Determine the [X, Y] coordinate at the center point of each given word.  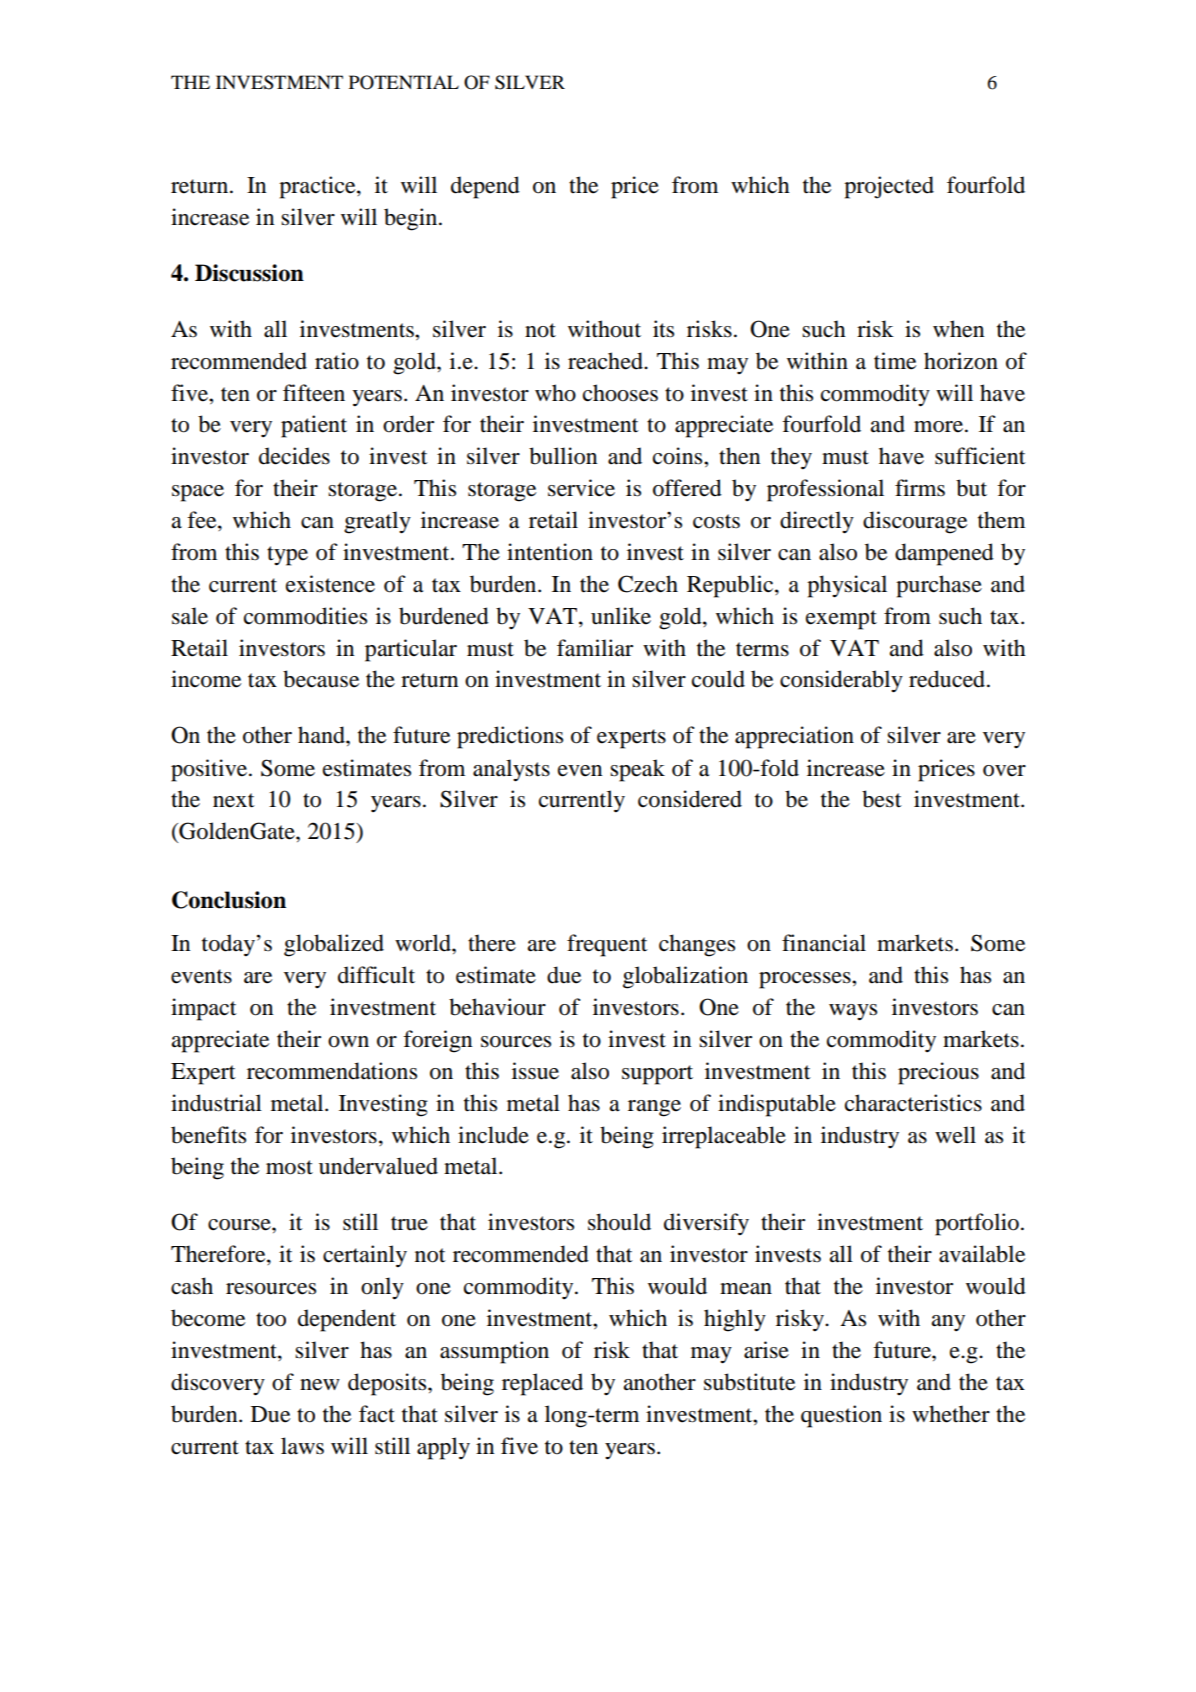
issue [535, 1071]
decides [294, 456]
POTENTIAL [404, 82]
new [320, 1385]
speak [637, 770]
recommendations [332, 1071]
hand [322, 735]
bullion [563, 456]
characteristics [913, 1103]
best [882, 799]
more [938, 427]
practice [318, 187]
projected [889, 187]
